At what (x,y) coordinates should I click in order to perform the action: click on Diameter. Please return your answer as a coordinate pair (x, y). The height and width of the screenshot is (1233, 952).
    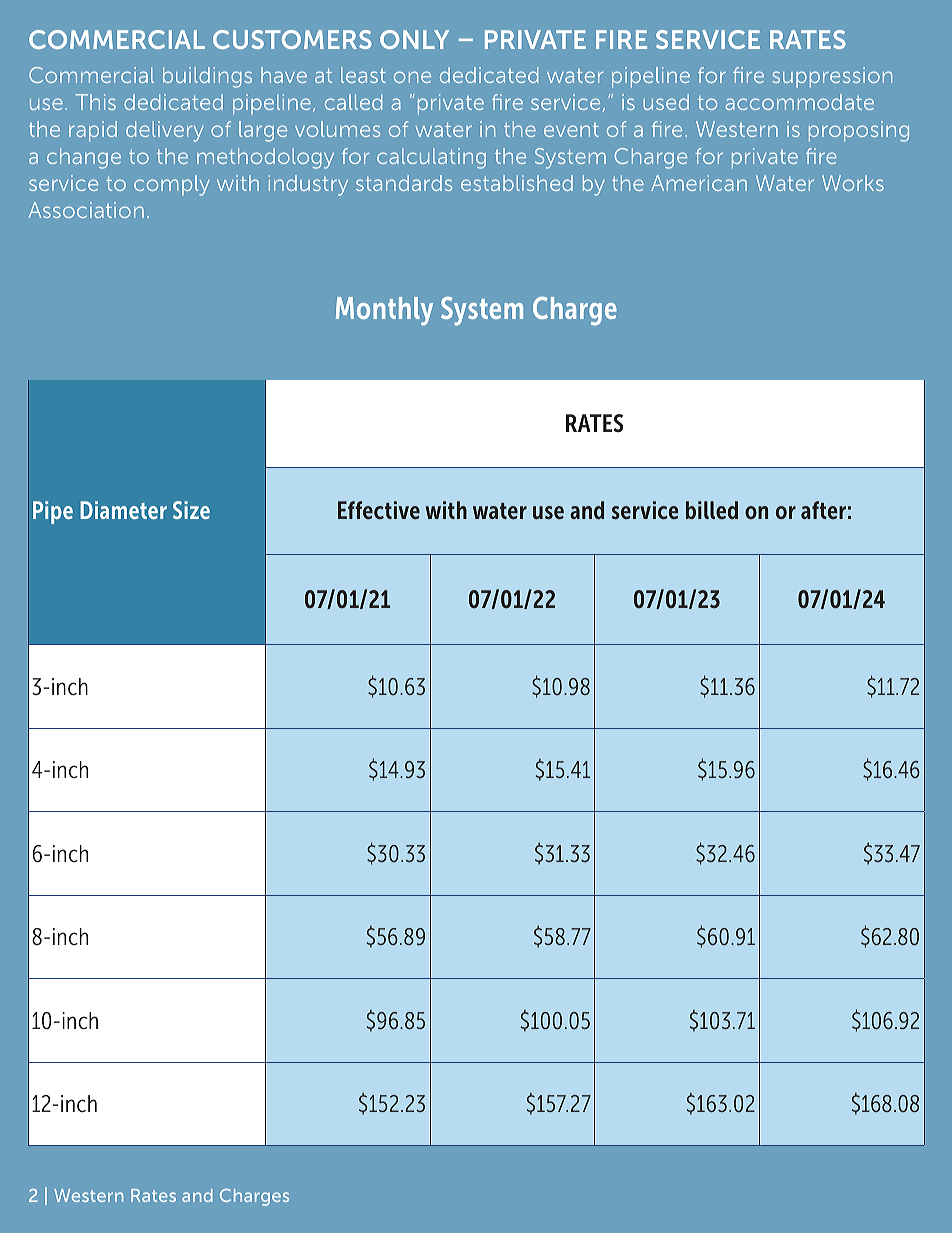
    Looking at the image, I should click on (123, 510).
